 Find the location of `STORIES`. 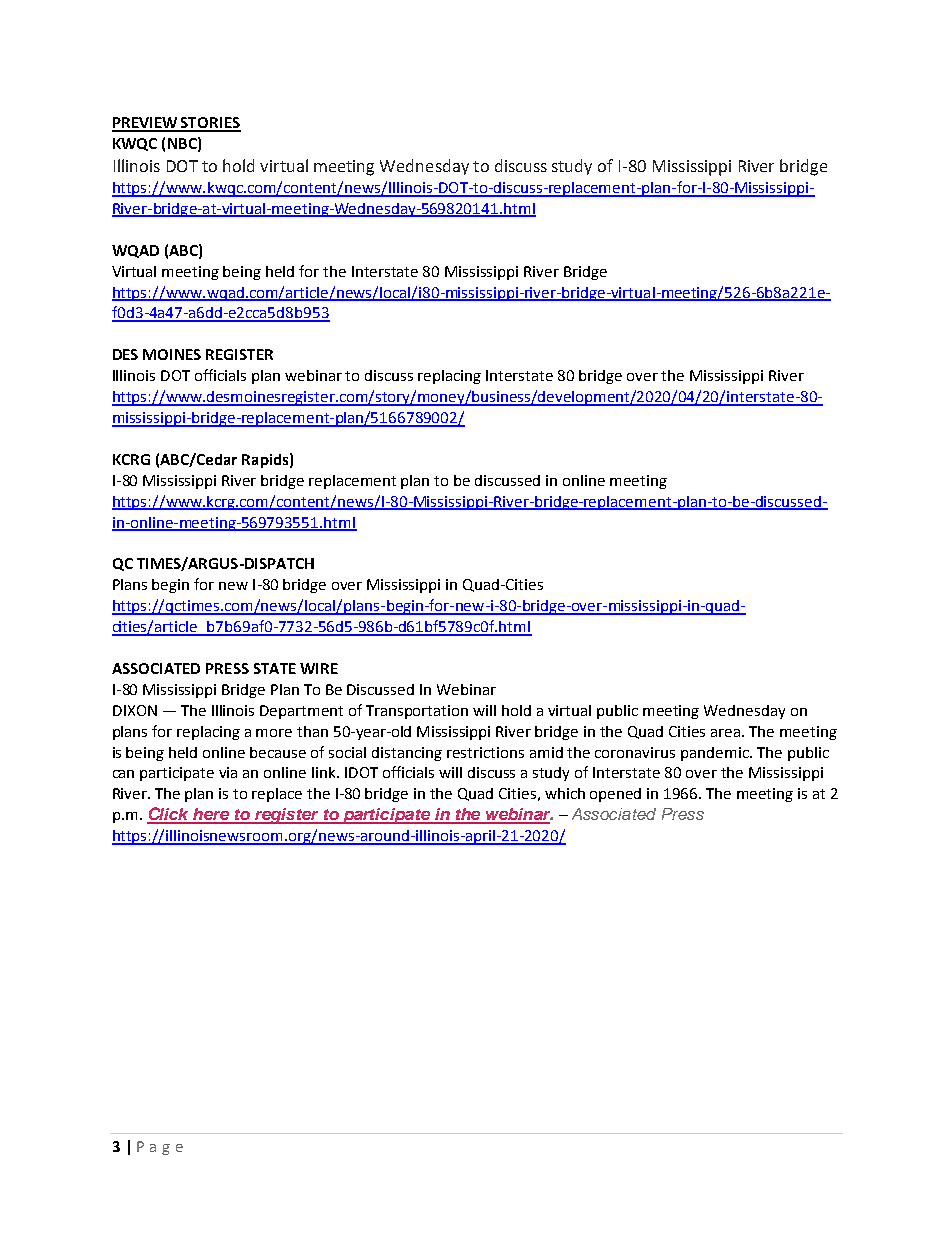

STORIES is located at coordinates (210, 124).
